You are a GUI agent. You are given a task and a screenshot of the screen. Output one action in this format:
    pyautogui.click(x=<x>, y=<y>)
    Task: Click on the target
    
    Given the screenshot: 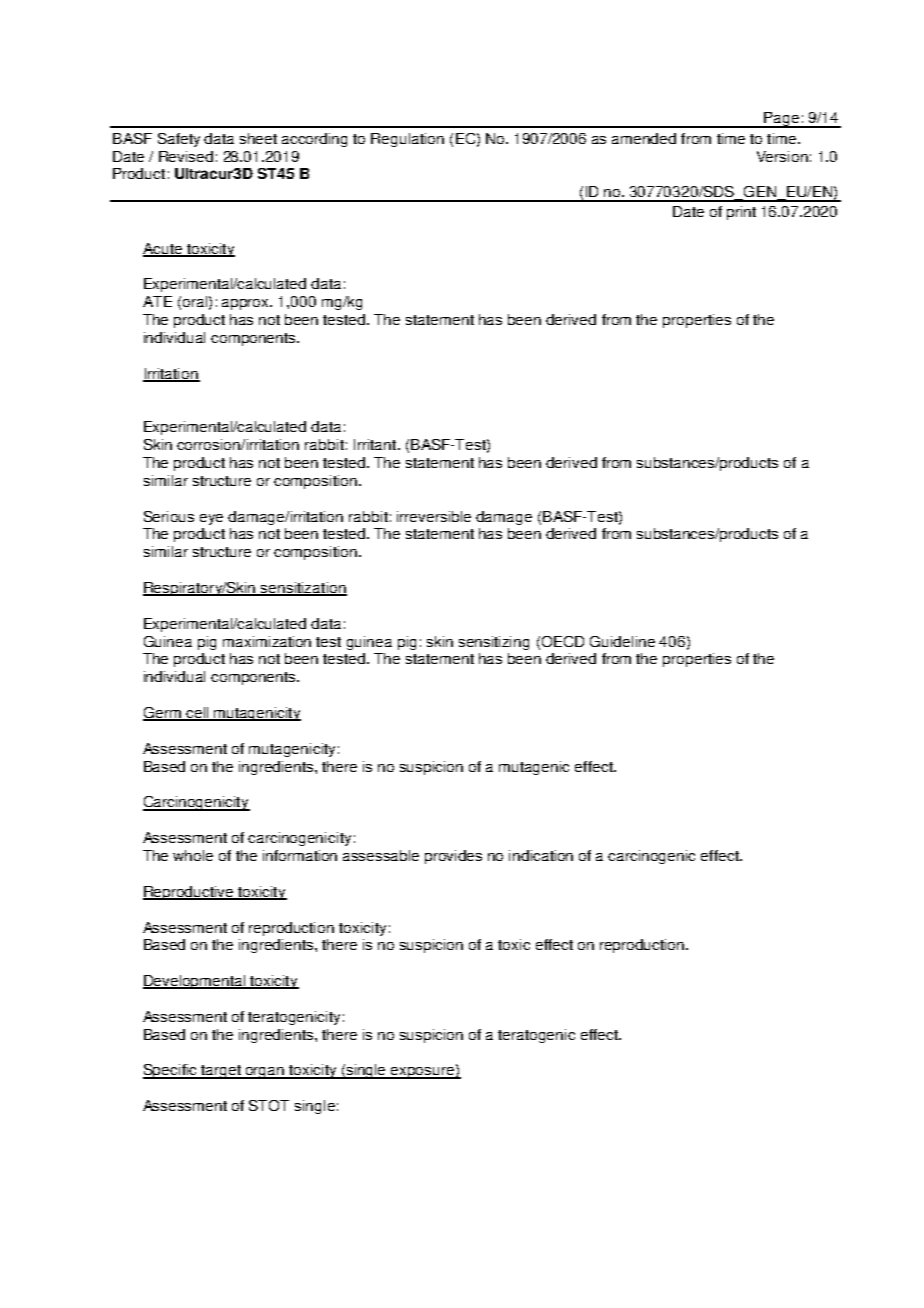 What is the action you would take?
    pyautogui.click(x=221, y=1072)
